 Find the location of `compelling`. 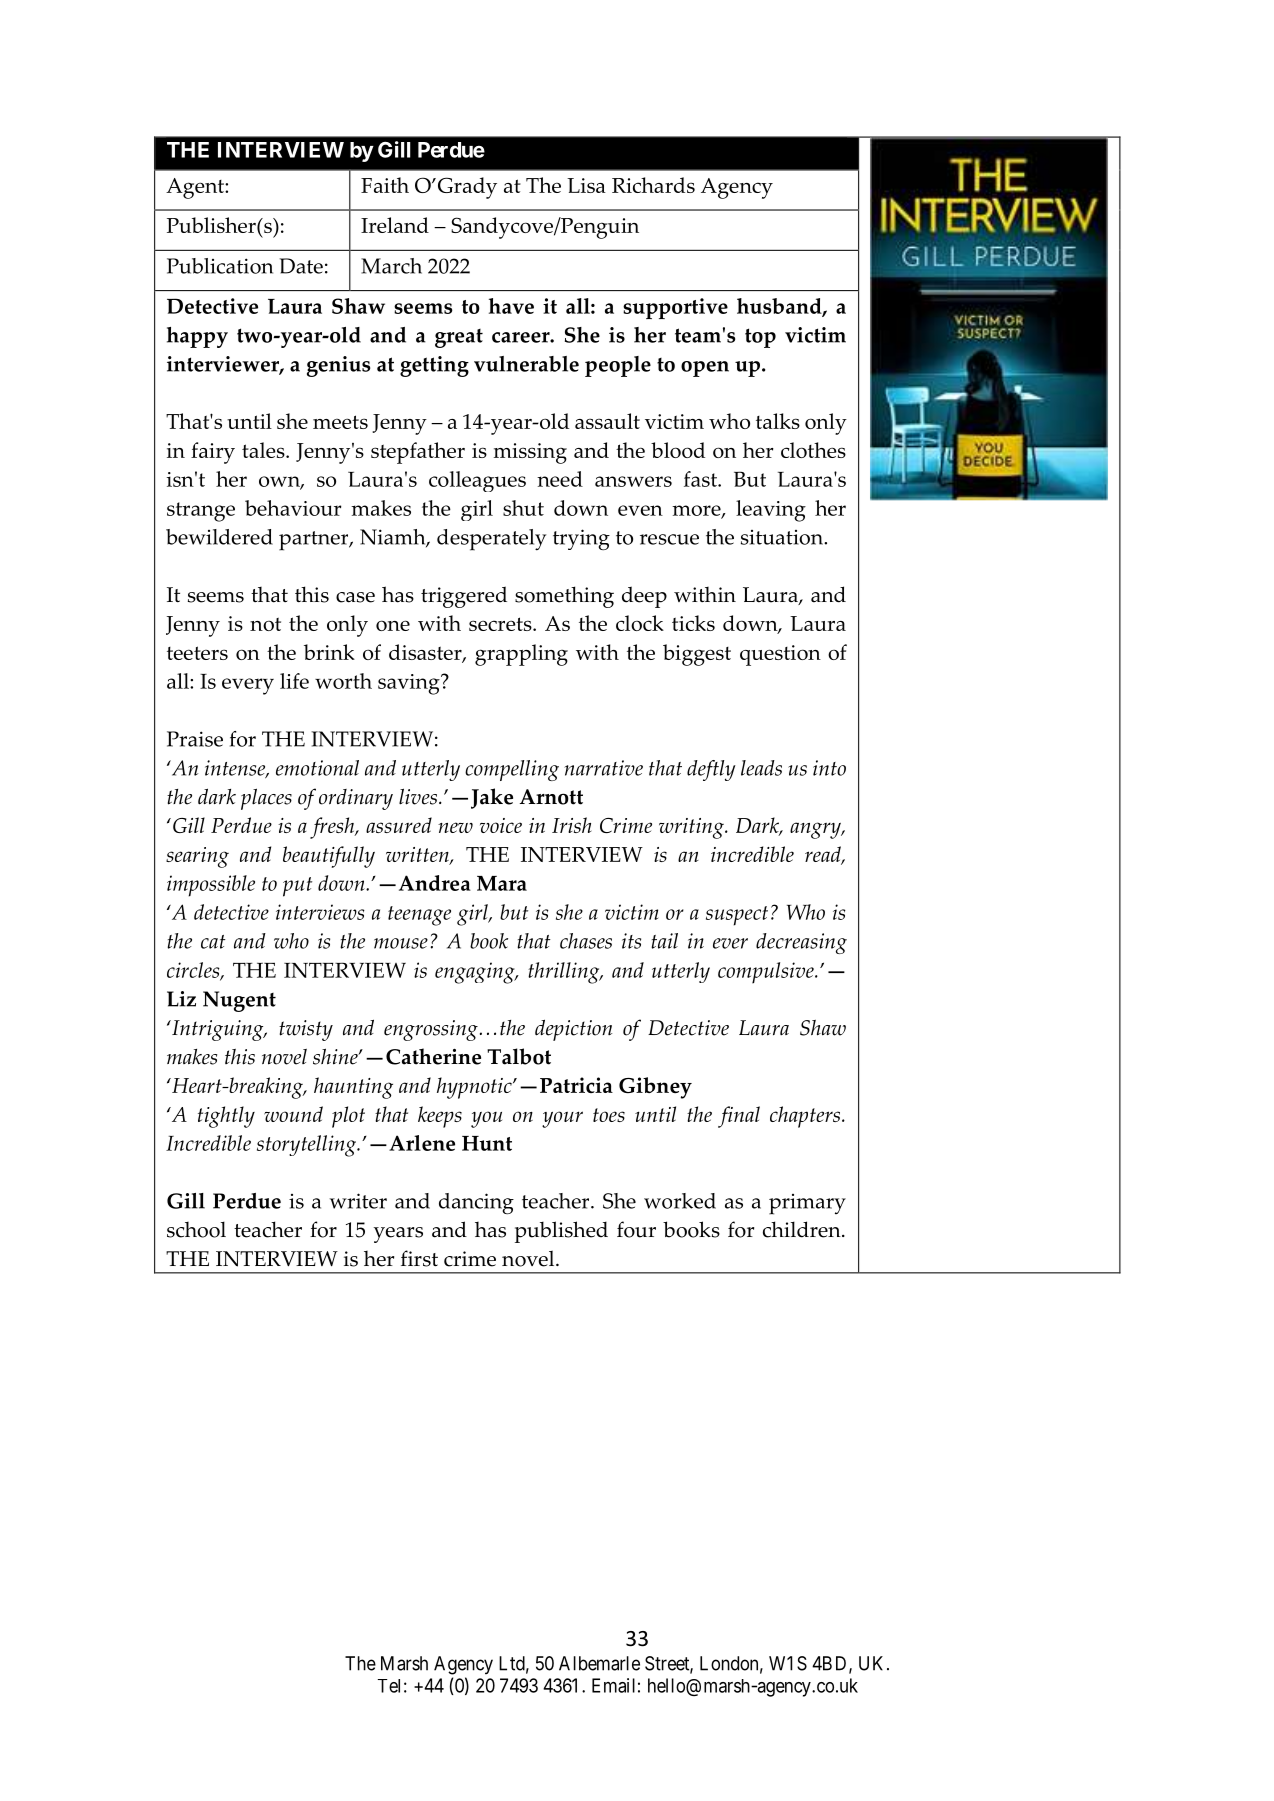

compelling is located at coordinates (512, 770).
